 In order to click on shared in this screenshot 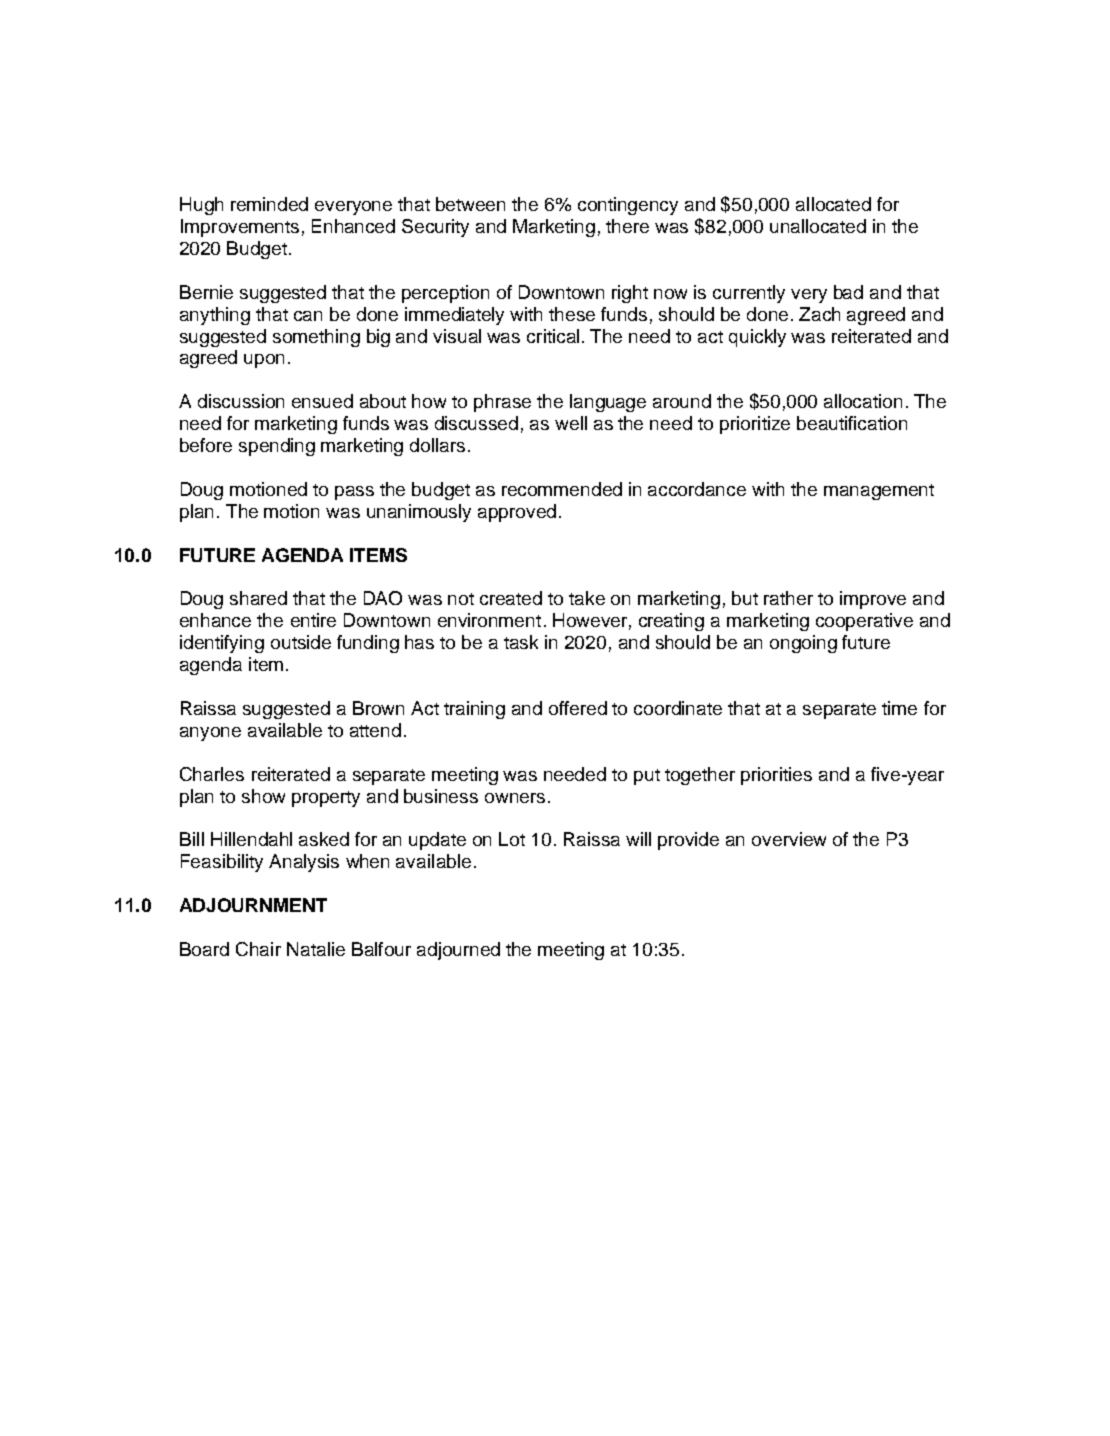, I will do `click(258, 598)`.
